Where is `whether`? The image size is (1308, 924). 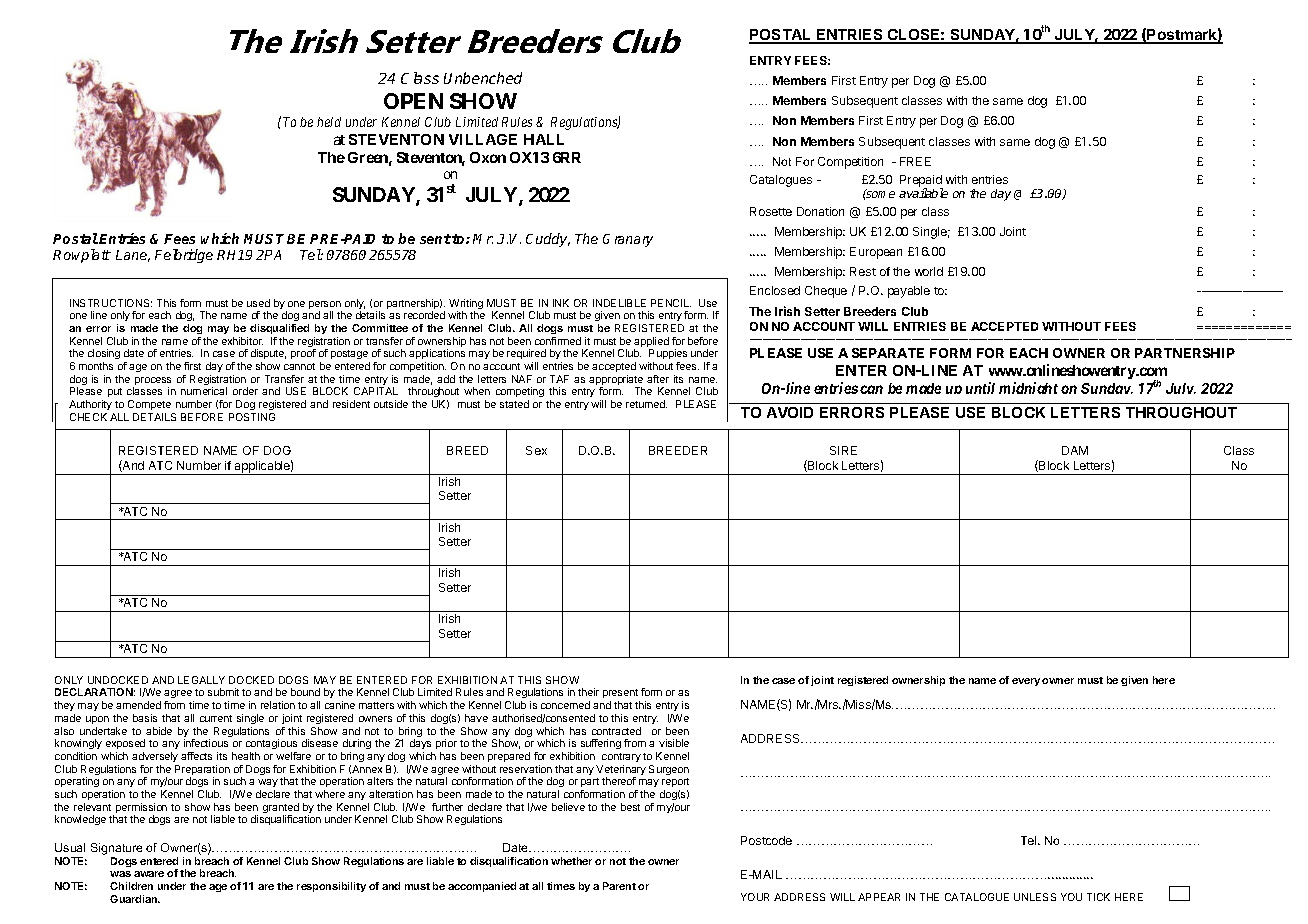
whether is located at coordinates (571, 861).
